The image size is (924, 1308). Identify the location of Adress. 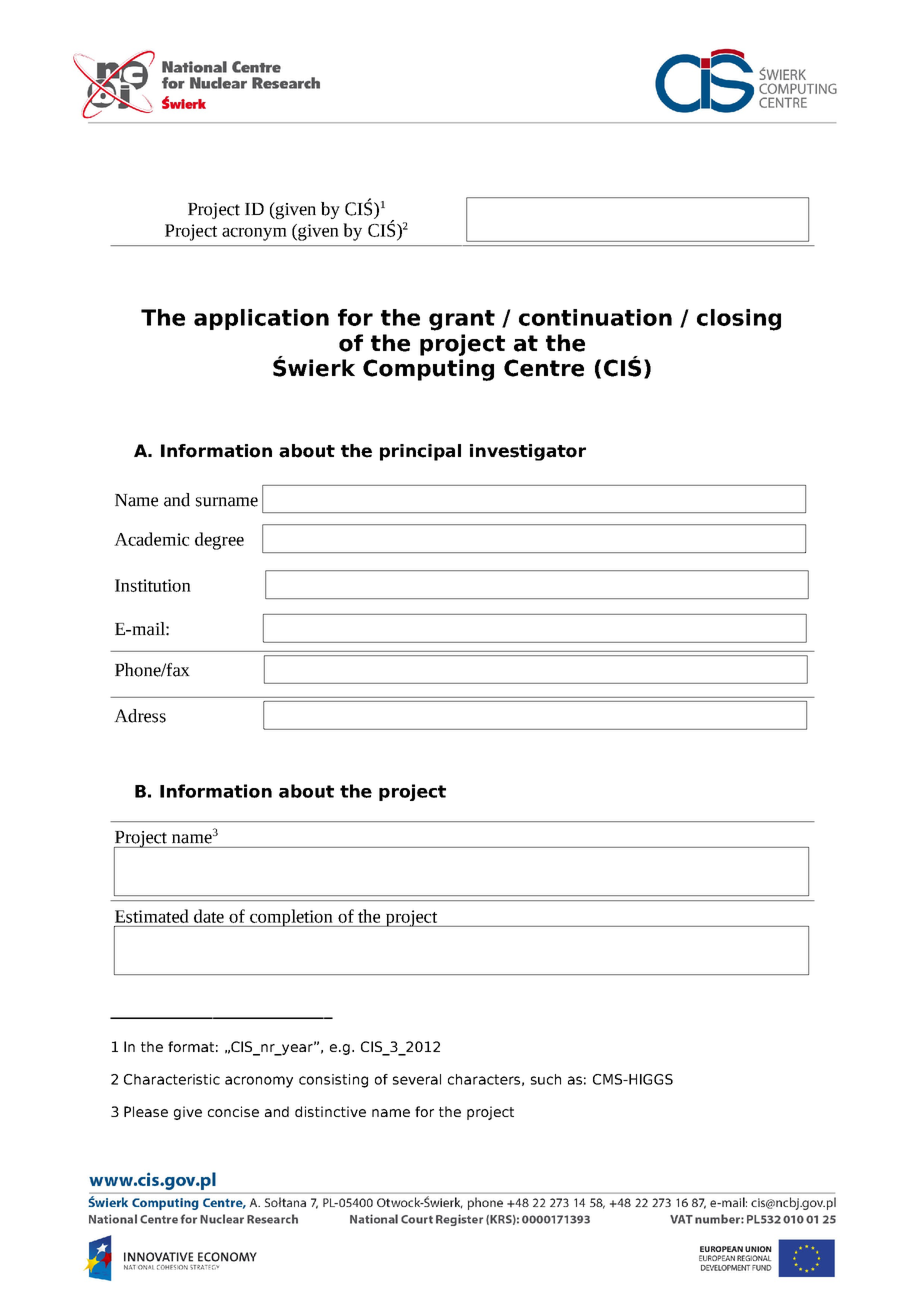
(140, 716).
